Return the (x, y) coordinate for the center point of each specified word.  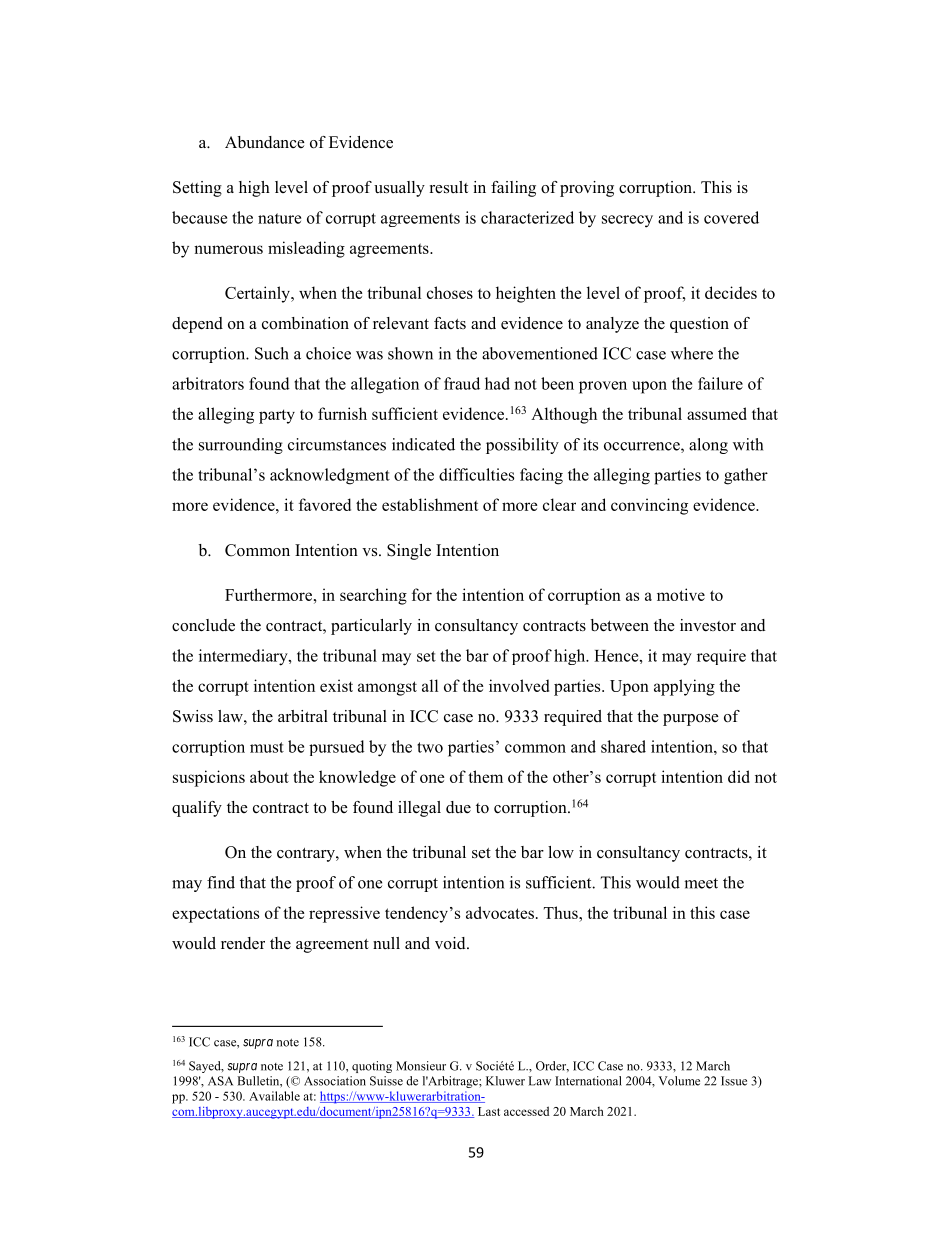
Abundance (265, 142)
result (449, 187)
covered (731, 217)
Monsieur (421, 1066)
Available (274, 1096)
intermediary (244, 657)
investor (708, 625)
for (422, 594)
